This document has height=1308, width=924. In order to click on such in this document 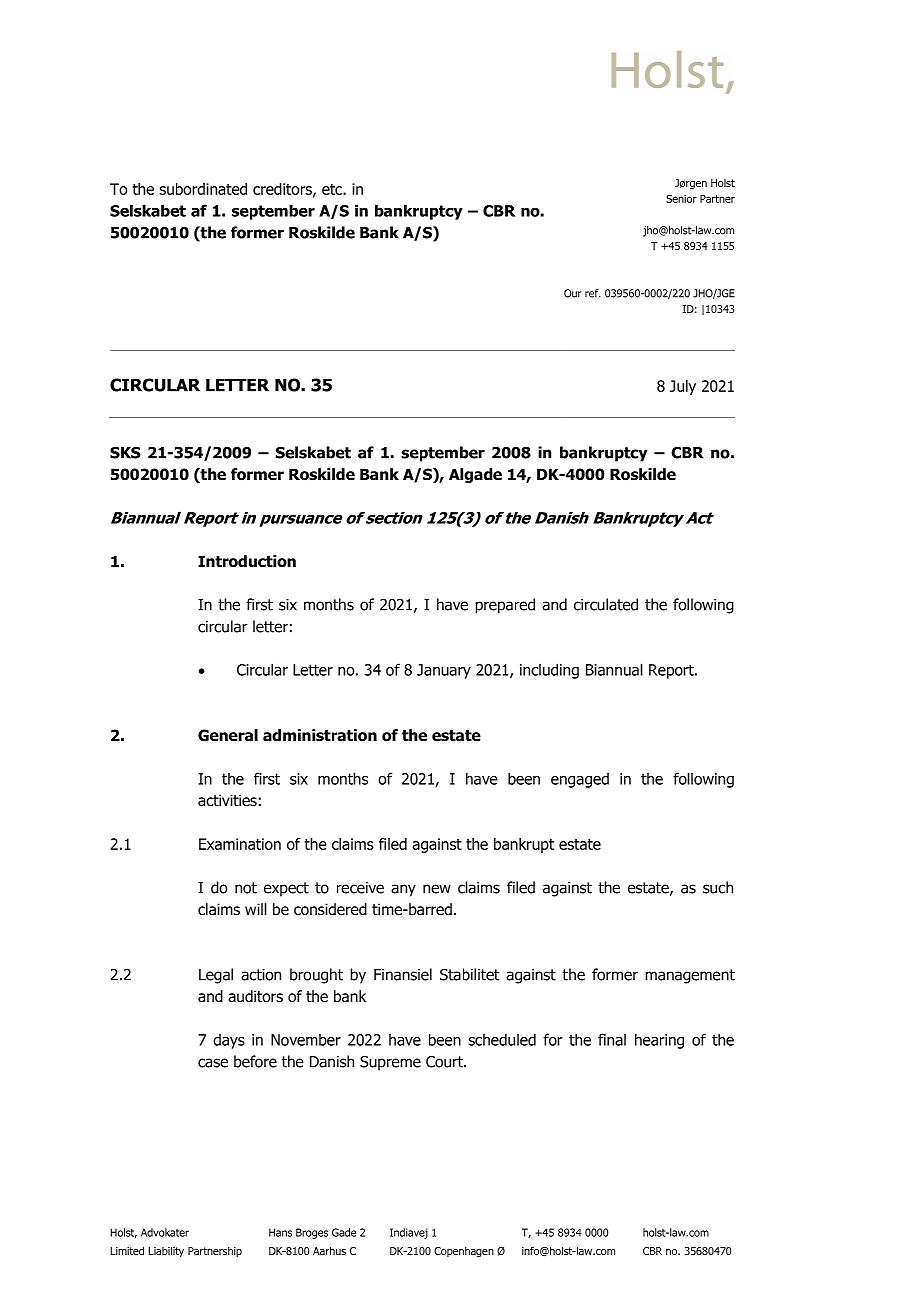, I will do `click(718, 887)`.
